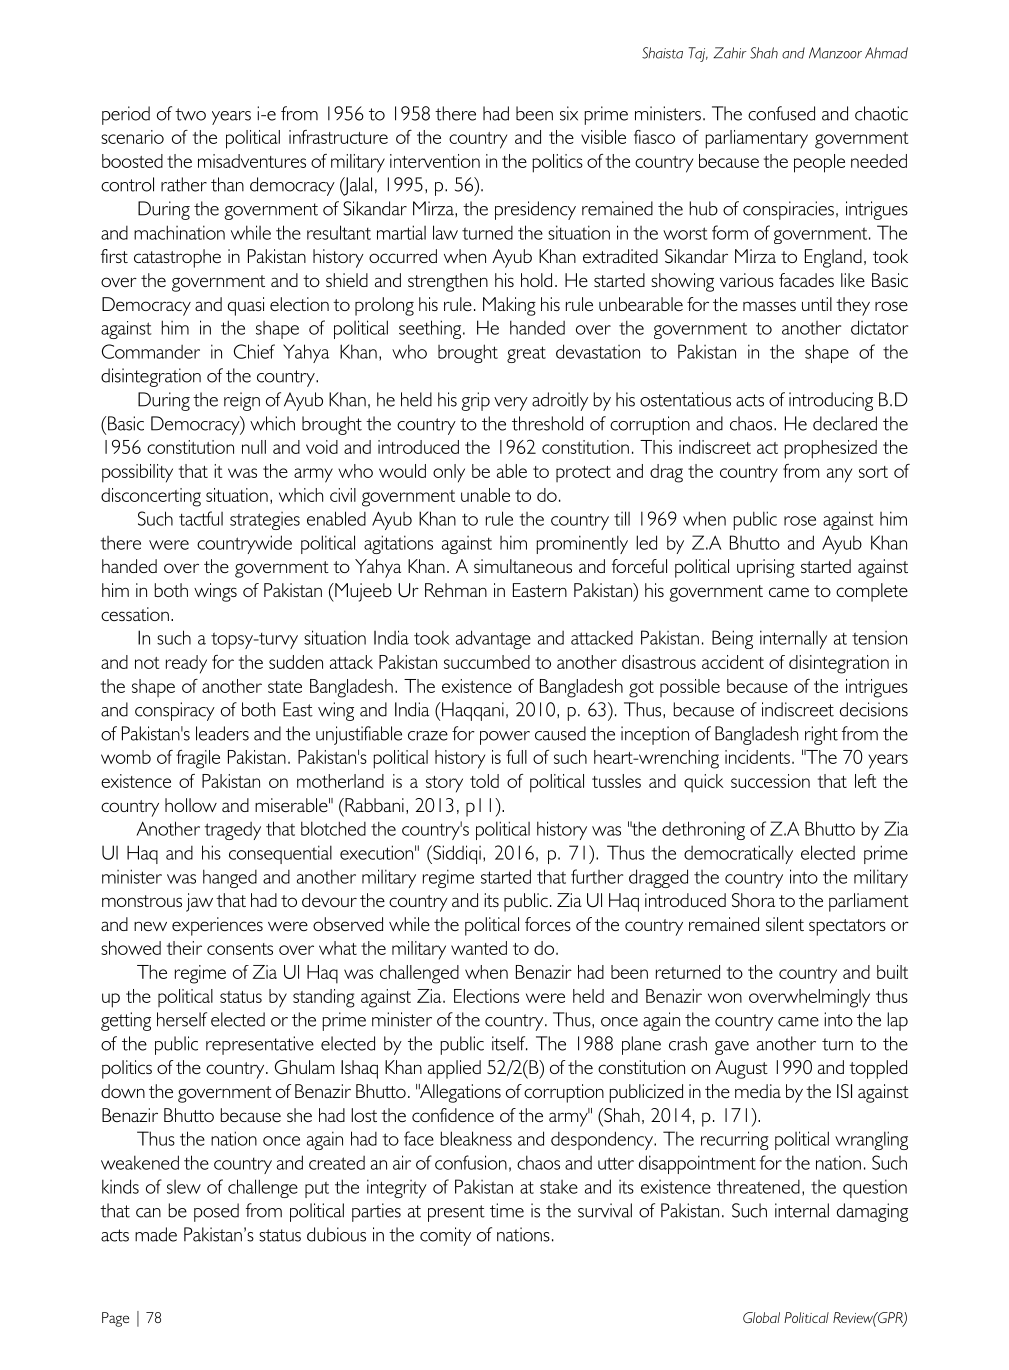 The image size is (1009, 1370). Describe the element at coordinates (569, 113) in the page. I see `six` at that location.
